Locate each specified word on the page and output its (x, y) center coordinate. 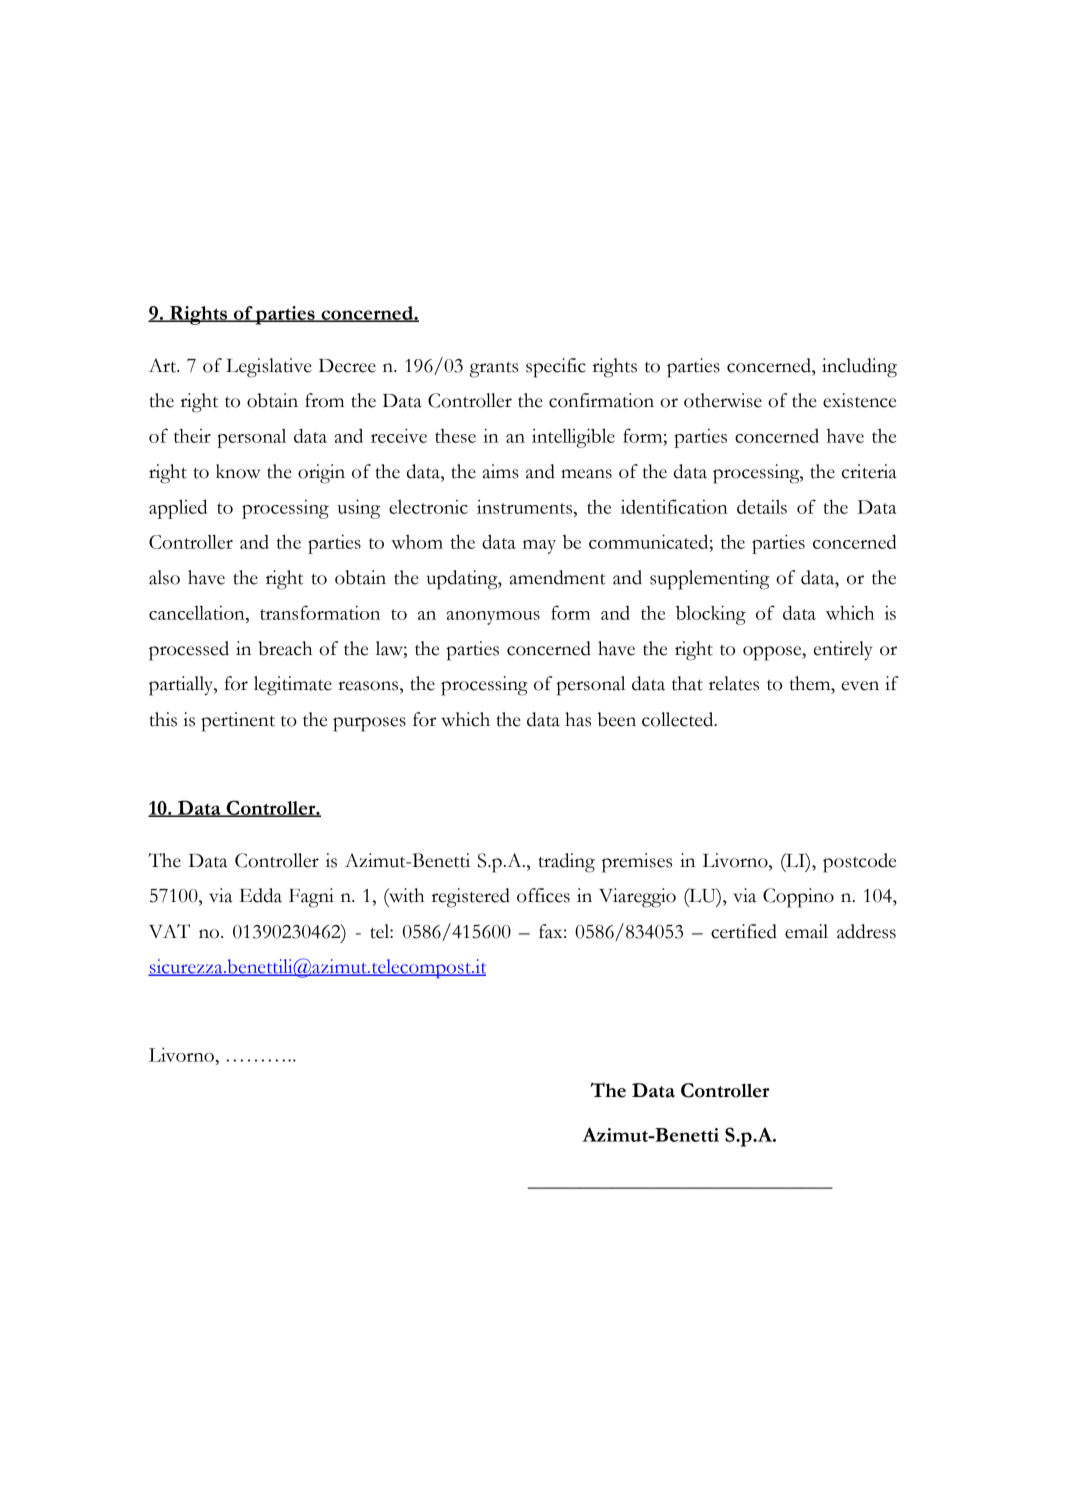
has (578, 719)
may (539, 547)
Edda (260, 895)
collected (679, 719)
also (164, 577)
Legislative (269, 368)
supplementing (709, 580)
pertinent (238, 722)
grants (494, 369)
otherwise (723, 400)
